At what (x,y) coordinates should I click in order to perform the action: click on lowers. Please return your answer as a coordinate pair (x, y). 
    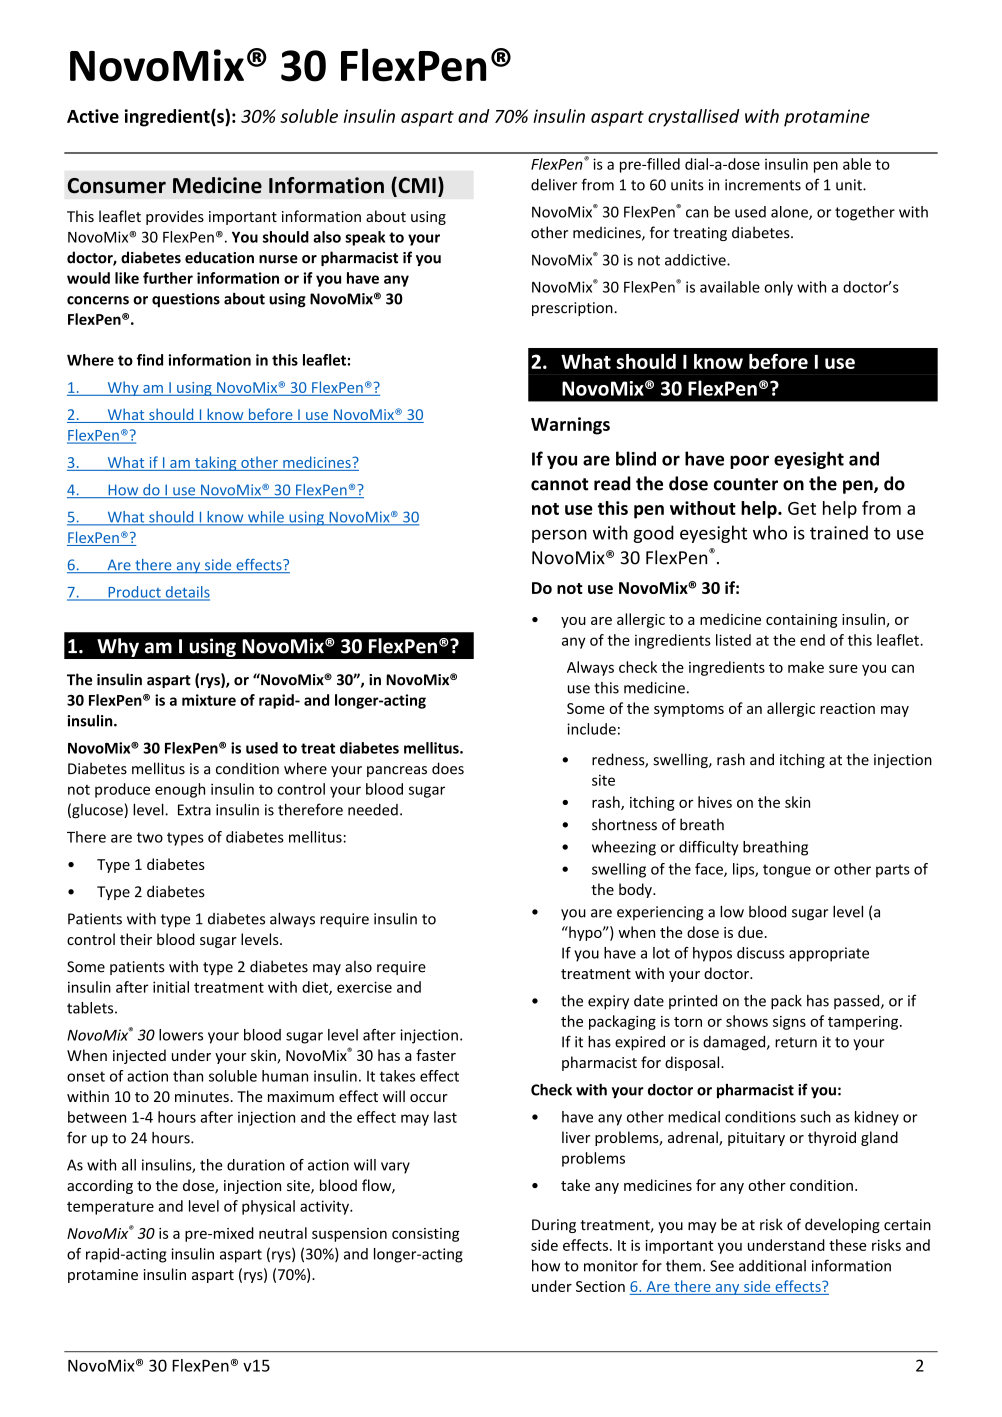
    Looking at the image, I should click on (181, 1035).
